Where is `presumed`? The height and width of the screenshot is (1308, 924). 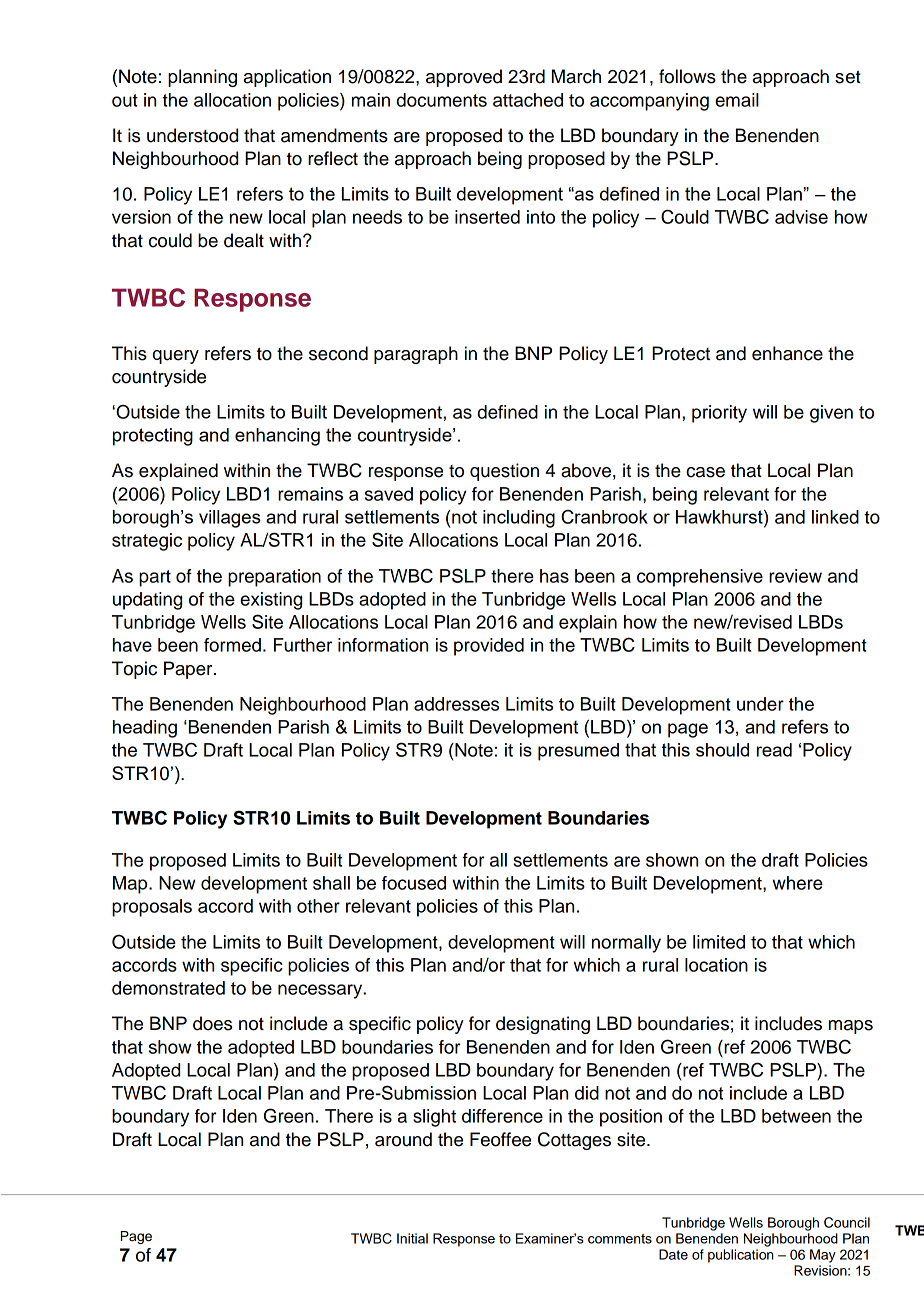
presumed is located at coordinates (578, 752).
